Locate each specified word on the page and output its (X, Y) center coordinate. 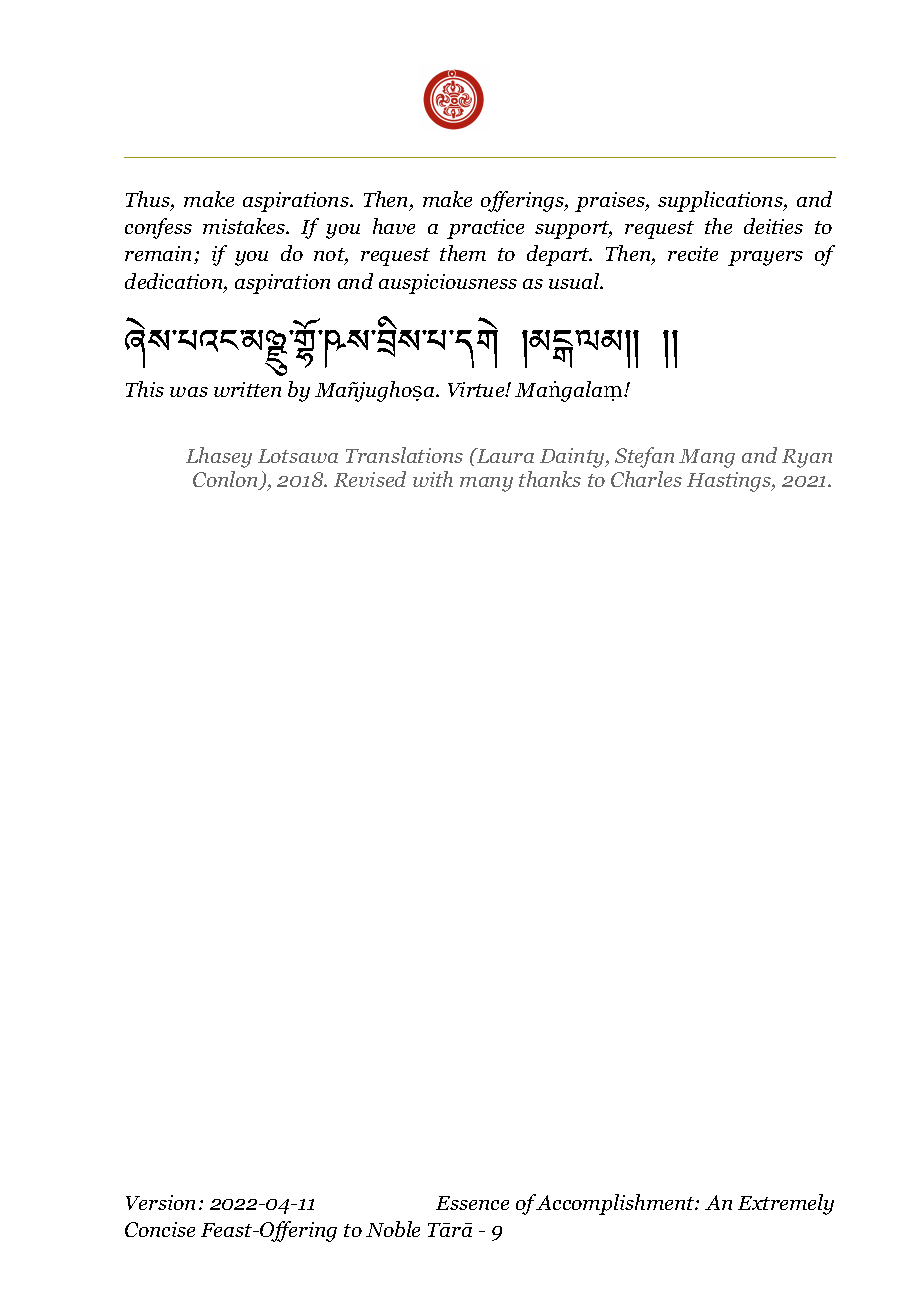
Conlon (227, 480)
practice (485, 229)
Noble (393, 1229)
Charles (646, 479)
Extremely (786, 1204)
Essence (472, 1203)
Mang (707, 458)
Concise (160, 1229)
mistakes (245, 226)
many (486, 484)
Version (160, 1202)
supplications (721, 201)
